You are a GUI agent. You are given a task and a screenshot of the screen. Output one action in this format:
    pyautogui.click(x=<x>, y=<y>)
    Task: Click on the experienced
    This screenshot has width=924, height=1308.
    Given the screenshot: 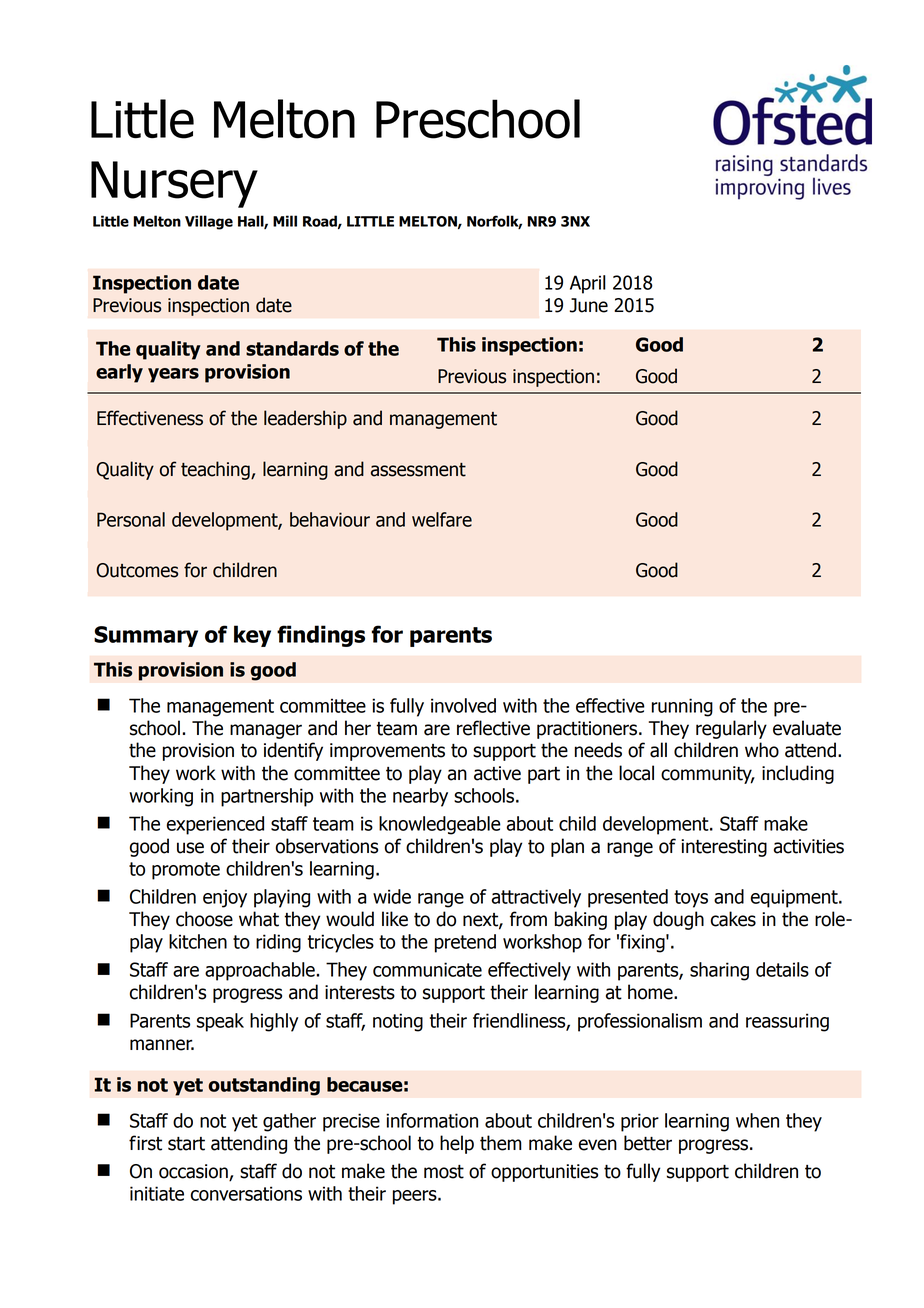 What is the action you would take?
    pyautogui.click(x=215, y=825)
